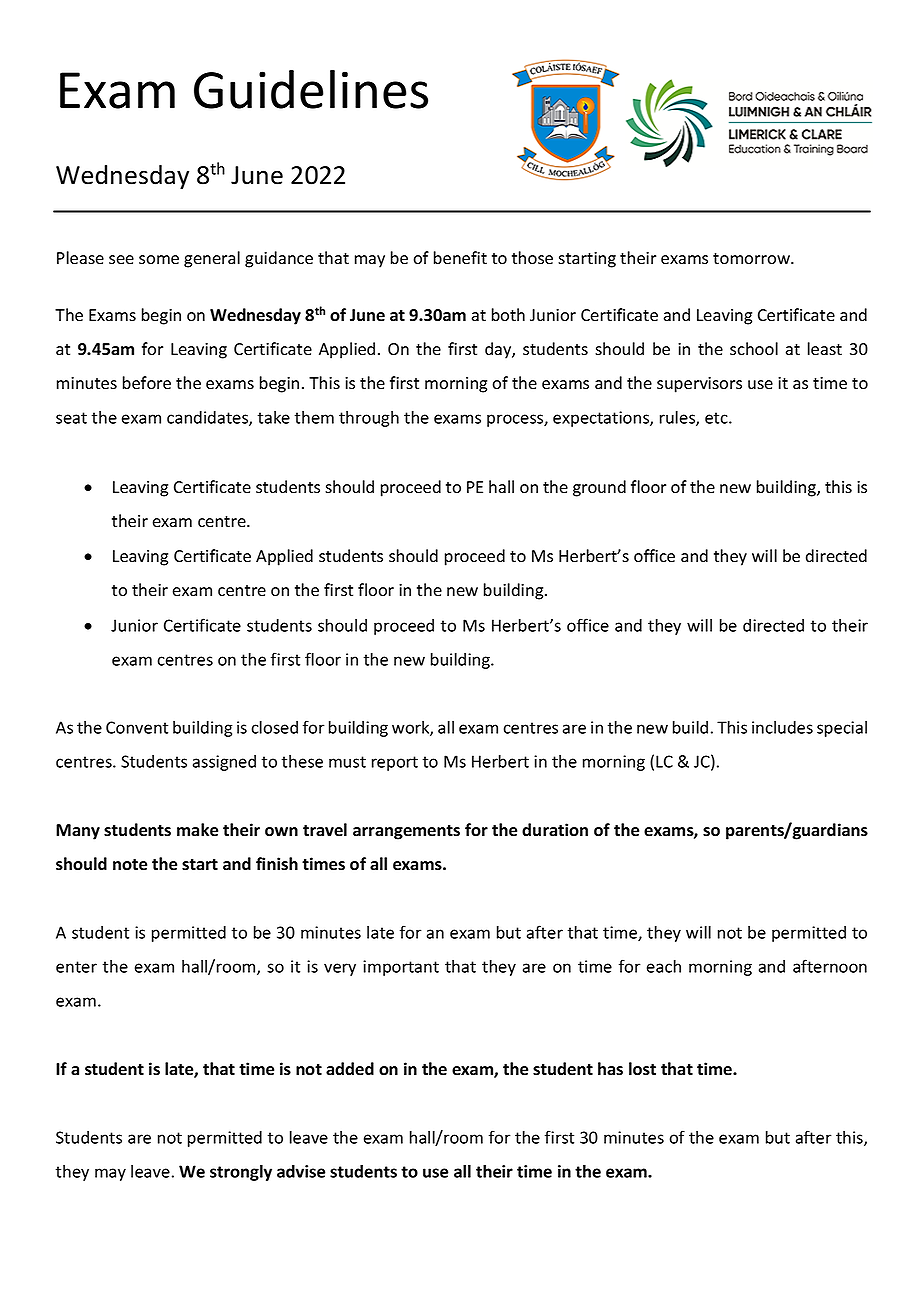 Image resolution: width=924 pixels, height=1308 pixels. I want to click on Guidelines, so click(311, 89).
